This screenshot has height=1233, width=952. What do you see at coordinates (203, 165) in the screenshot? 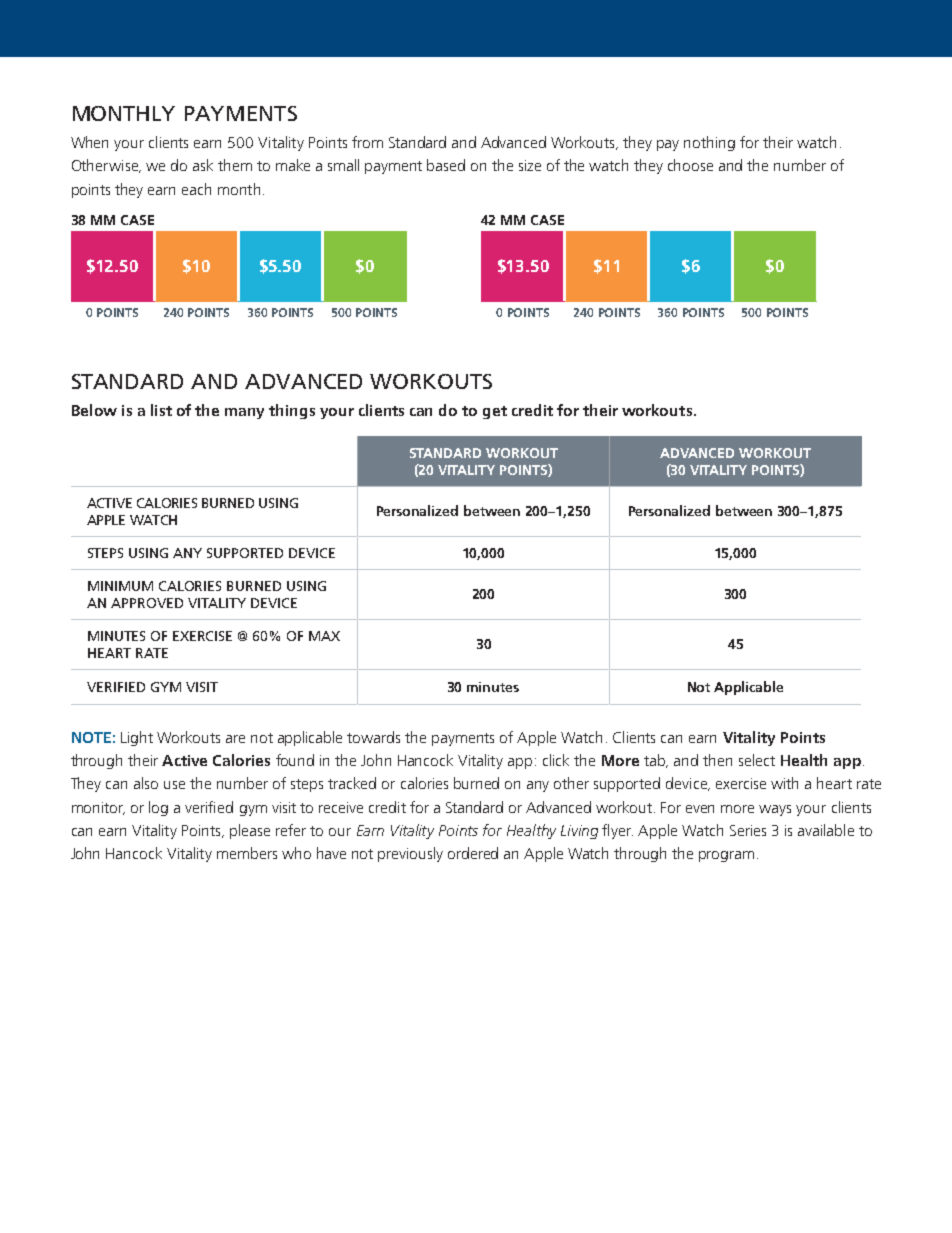
I see `ask` at bounding box center [203, 165].
